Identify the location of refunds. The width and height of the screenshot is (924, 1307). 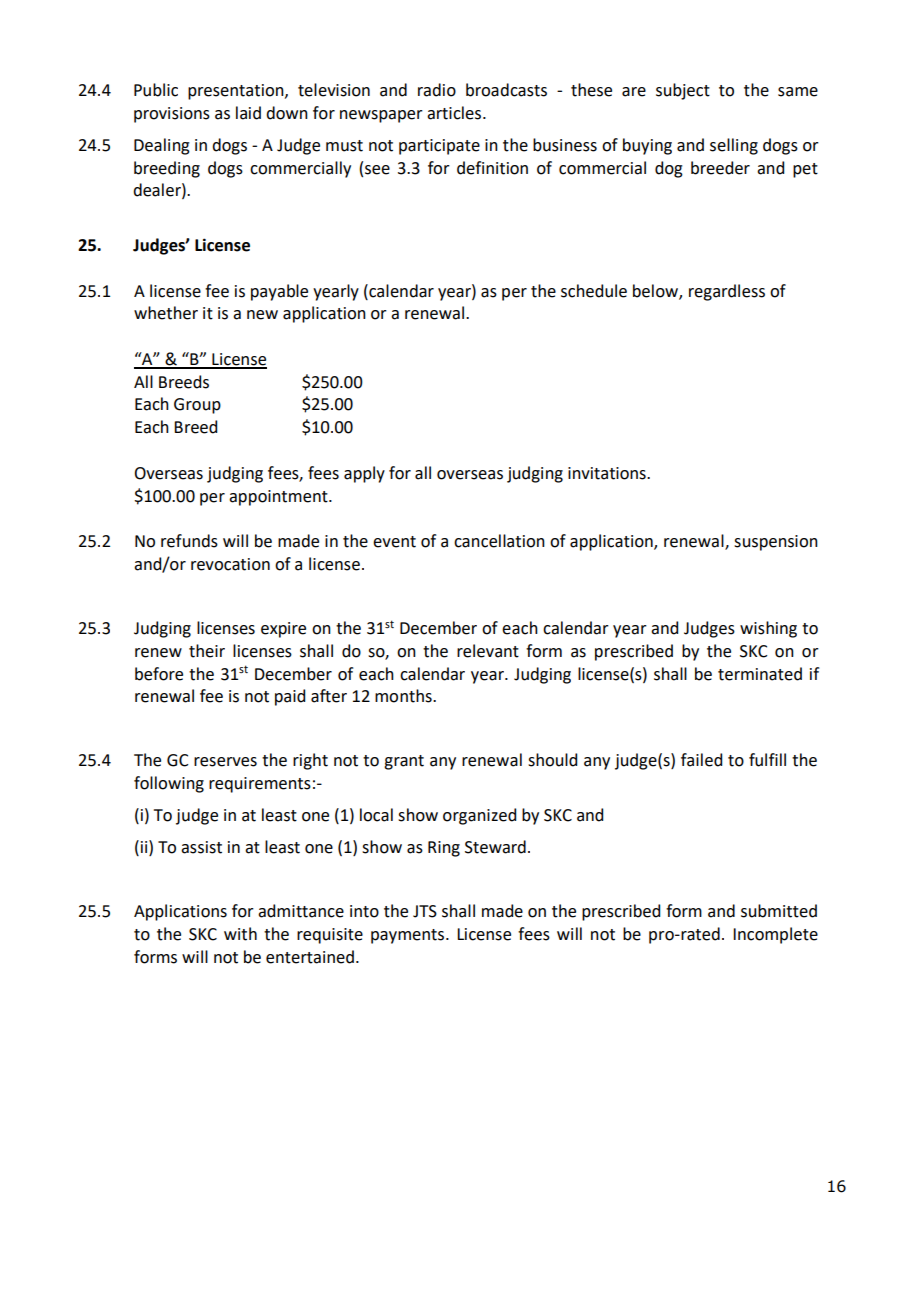
(189, 541).
